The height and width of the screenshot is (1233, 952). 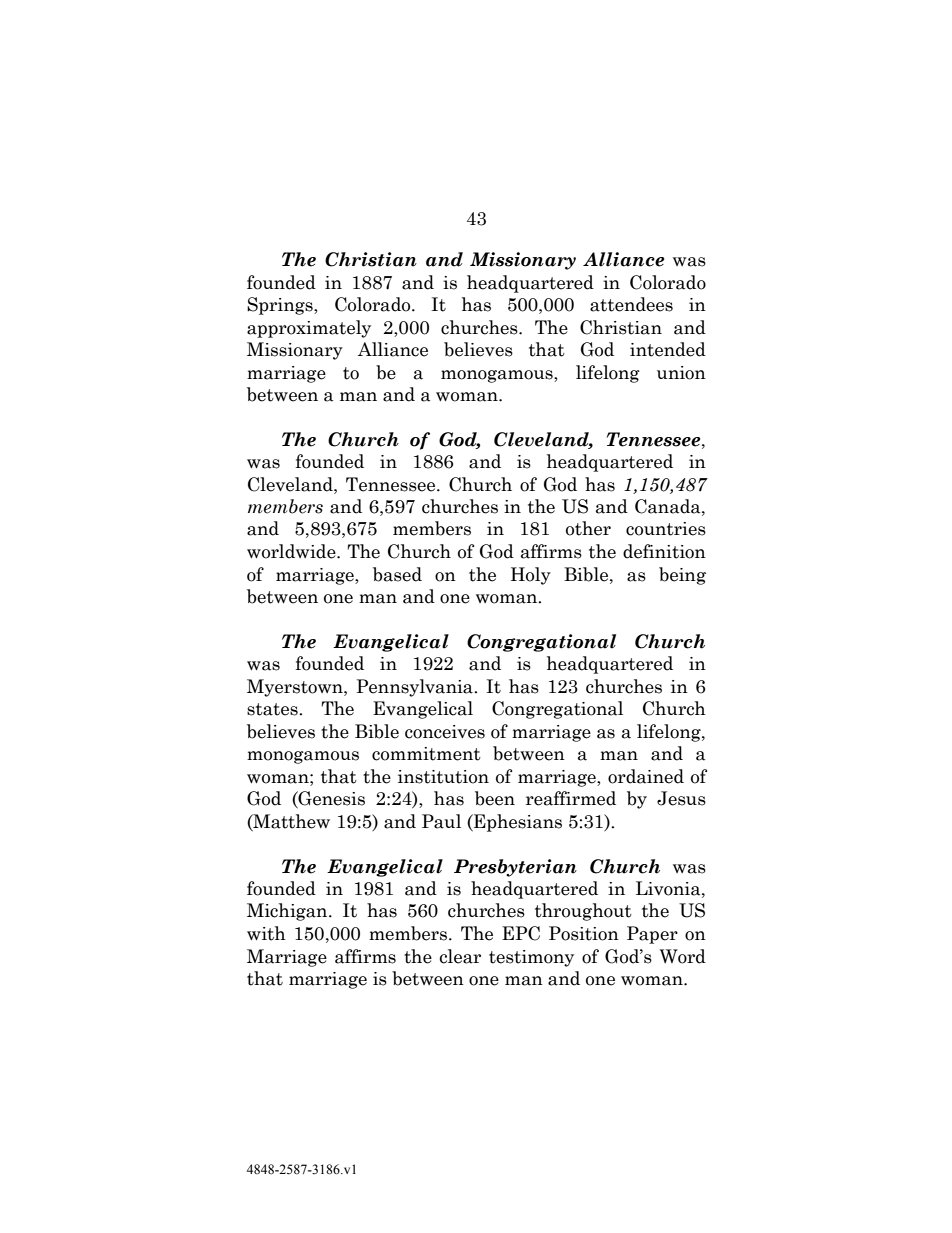 I want to click on approximately, so click(x=309, y=329).
